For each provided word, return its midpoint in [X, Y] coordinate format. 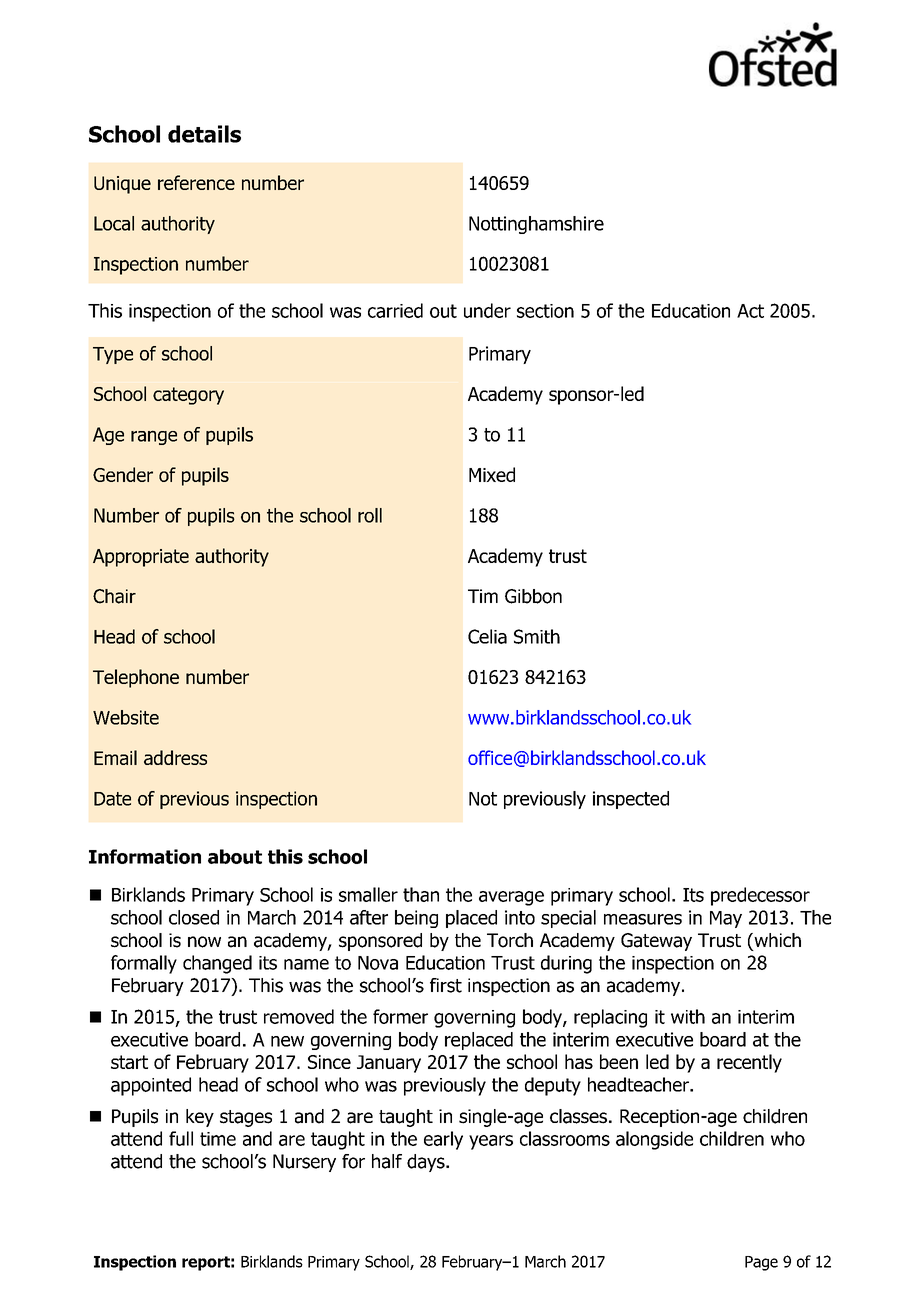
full [181, 1138]
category [188, 396]
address [175, 757]
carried [395, 310]
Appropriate [141, 558]
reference [196, 182]
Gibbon [533, 596]
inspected [631, 800]
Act [750, 311]
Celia [487, 636]
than [421, 894]
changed [217, 964]
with [688, 1016]
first [446, 985]
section [545, 311]
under [487, 310]
